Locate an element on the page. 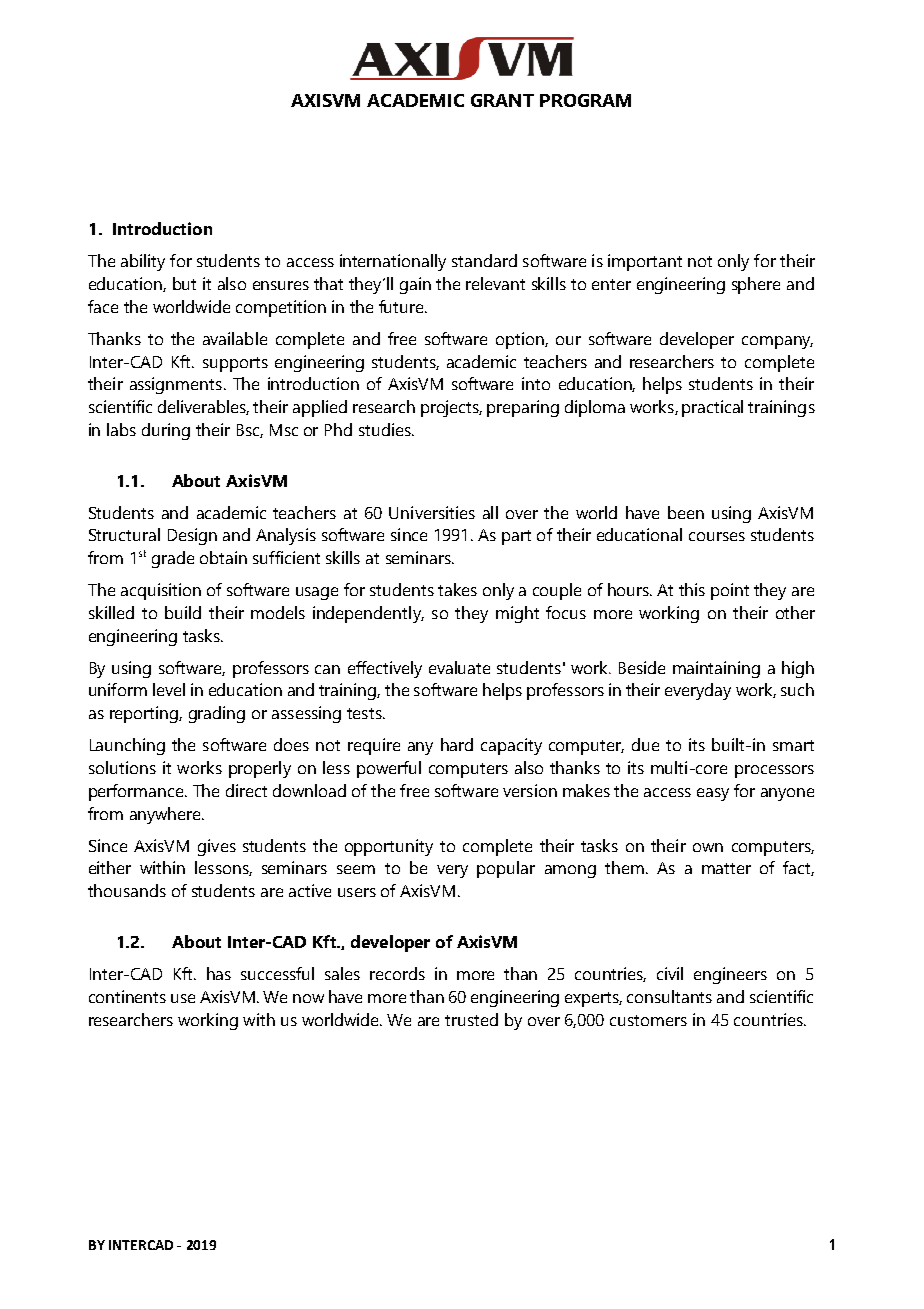  hard is located at coordinates (457, 744).
